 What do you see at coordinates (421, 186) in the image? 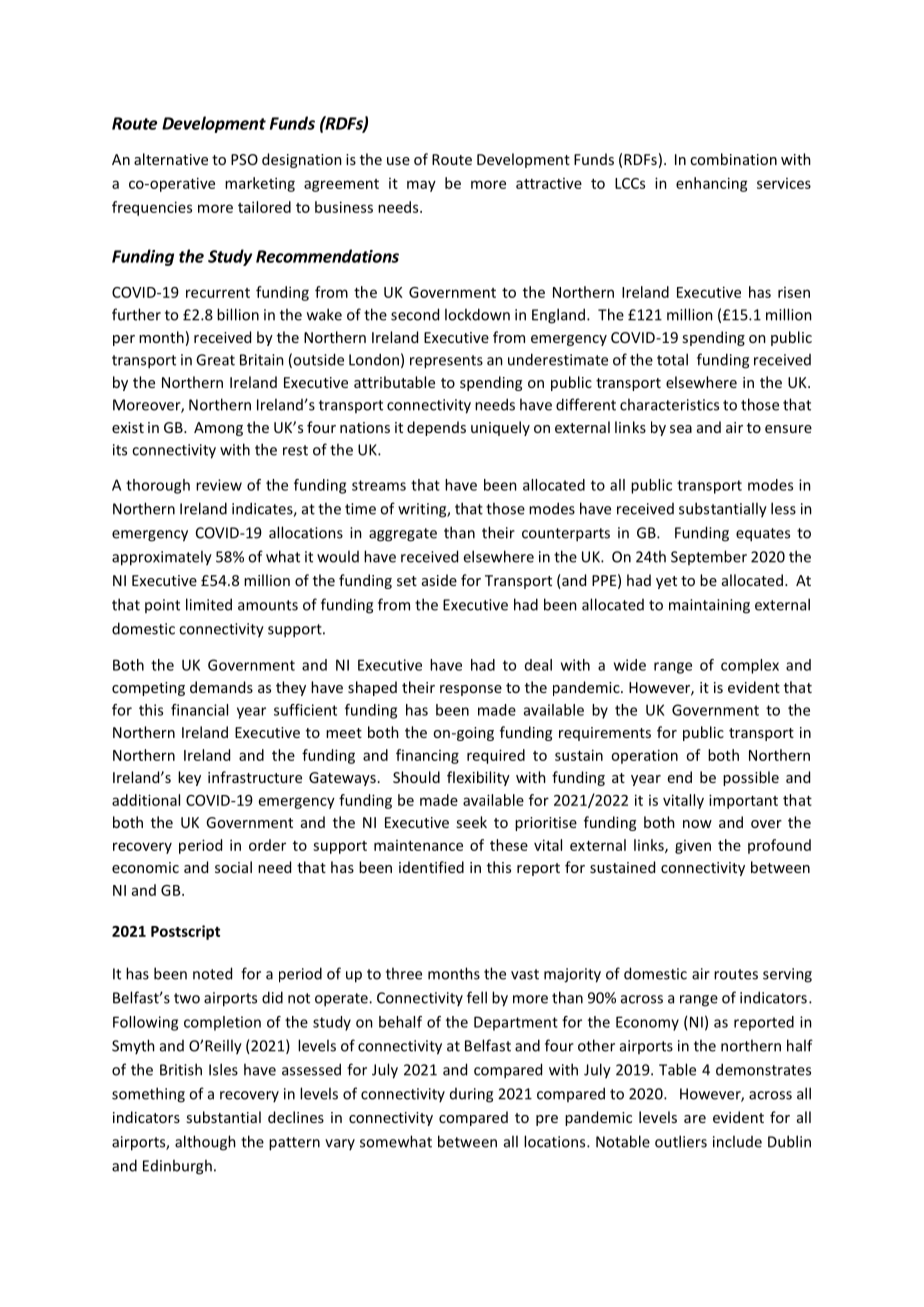
I see `may` at bounding box center [421, 186].
